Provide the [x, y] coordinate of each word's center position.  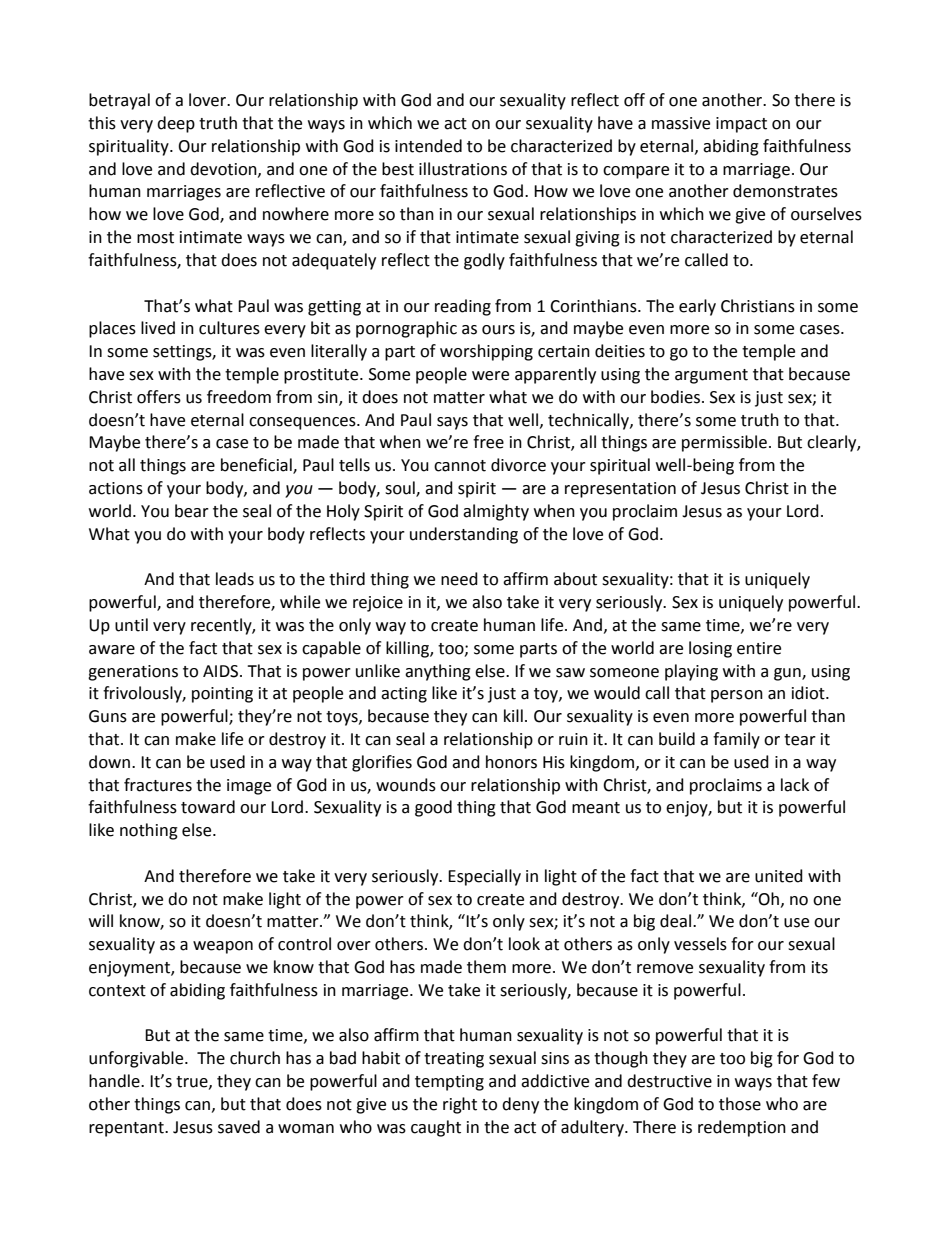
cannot [460, 466]
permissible [724, 443]
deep [176, 124]
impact [741, 125]
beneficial [257, 466]
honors [511, 762]
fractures [158, 785]
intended [428, 146]
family [736, 740]
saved [239, 1127]
